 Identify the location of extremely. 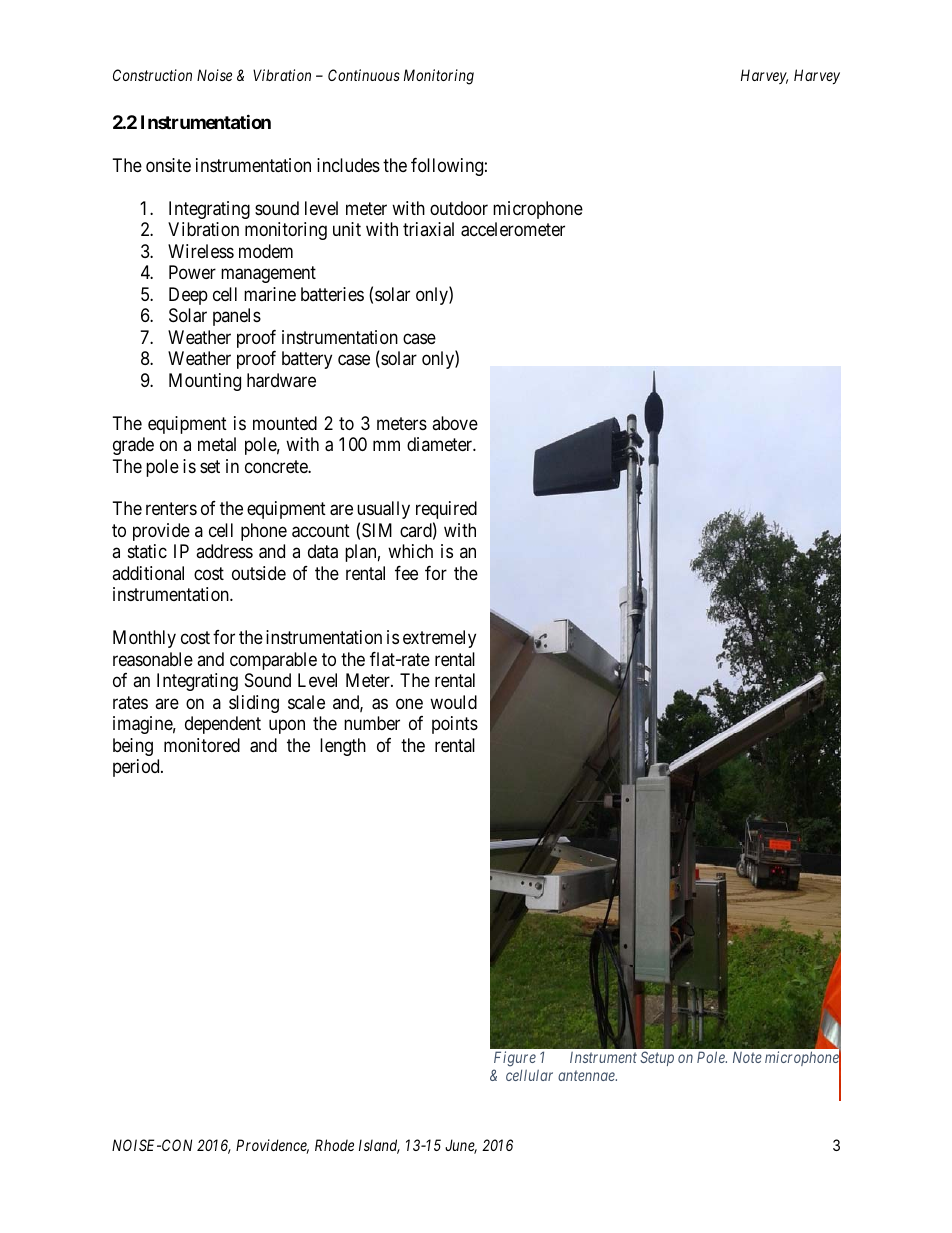
(439, 639).
